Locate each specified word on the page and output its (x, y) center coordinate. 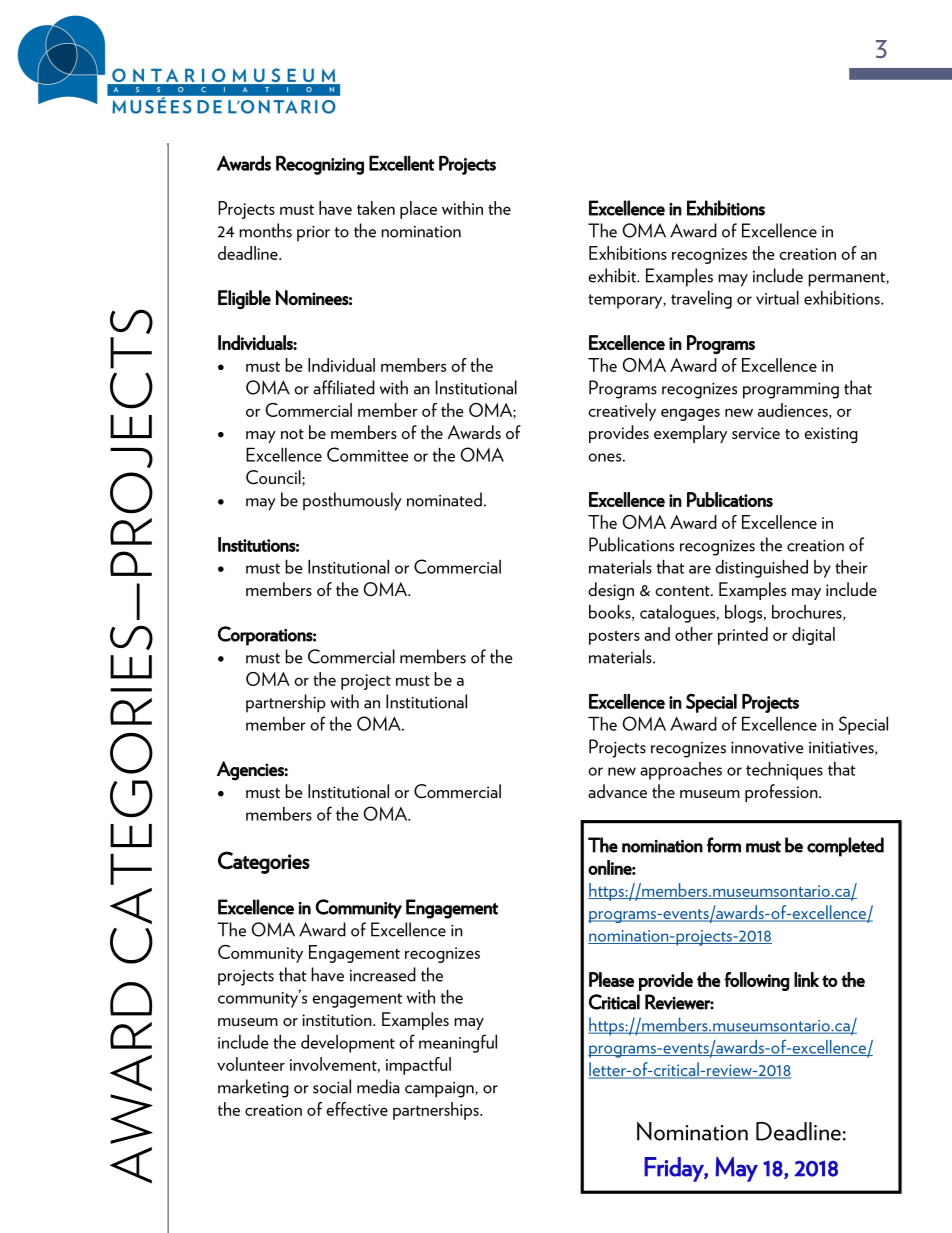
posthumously (352, 501)
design (611, 591)
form (724, 845)
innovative (767, 747)
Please (611, 979)
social (332, 1086)
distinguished (761, 568)
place (418, 210)
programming (791, 390)
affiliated (344, 387)
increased (383, 974)
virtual (777, 297)
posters (614, 637)
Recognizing (320, 165)
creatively (622, 412)
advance (617, 791)
